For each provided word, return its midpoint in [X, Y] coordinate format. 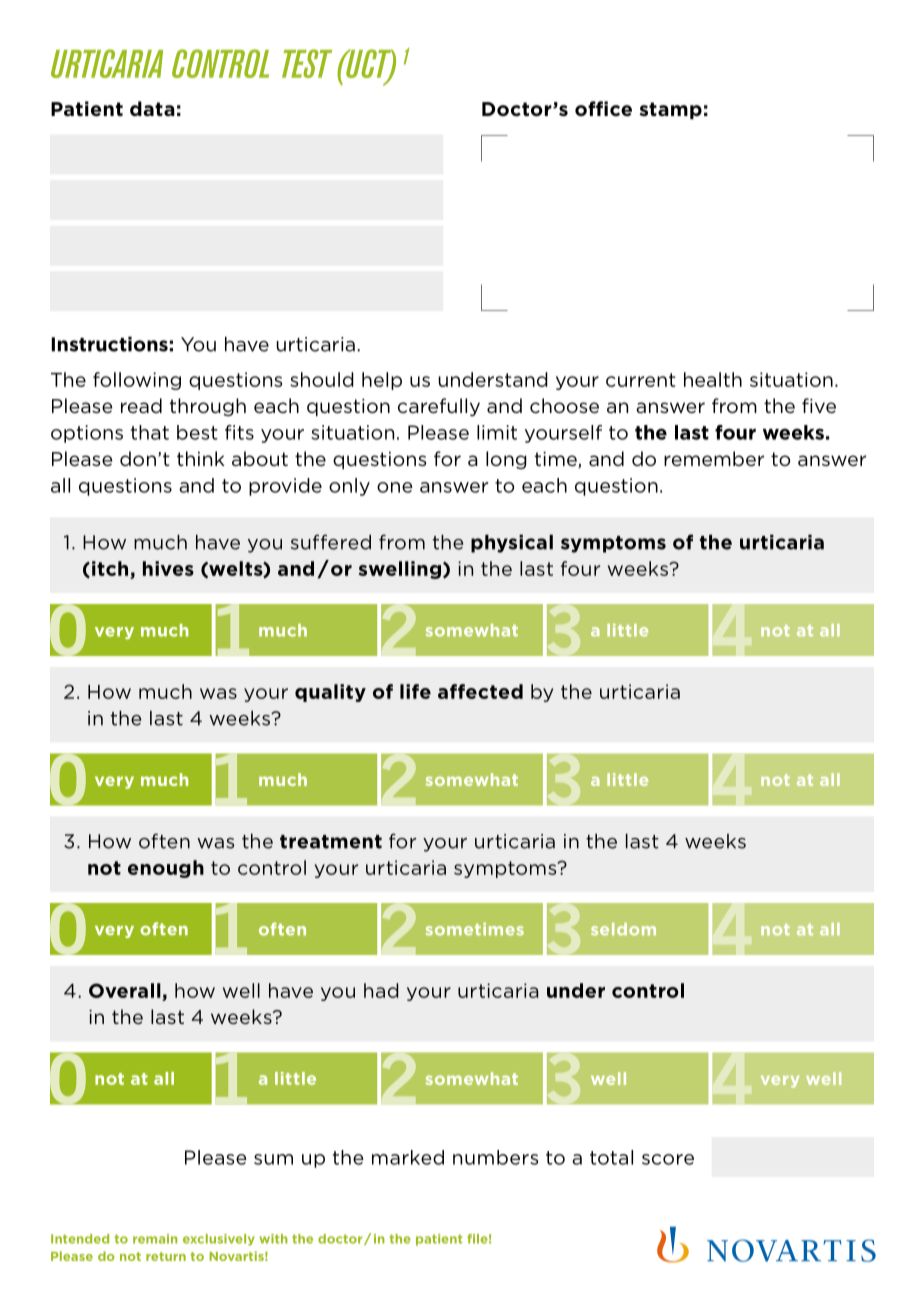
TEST [307, 63]
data [152, 108]
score [668, 1159]
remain [155, 1239]
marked [408, 1157]
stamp [670, 110]
